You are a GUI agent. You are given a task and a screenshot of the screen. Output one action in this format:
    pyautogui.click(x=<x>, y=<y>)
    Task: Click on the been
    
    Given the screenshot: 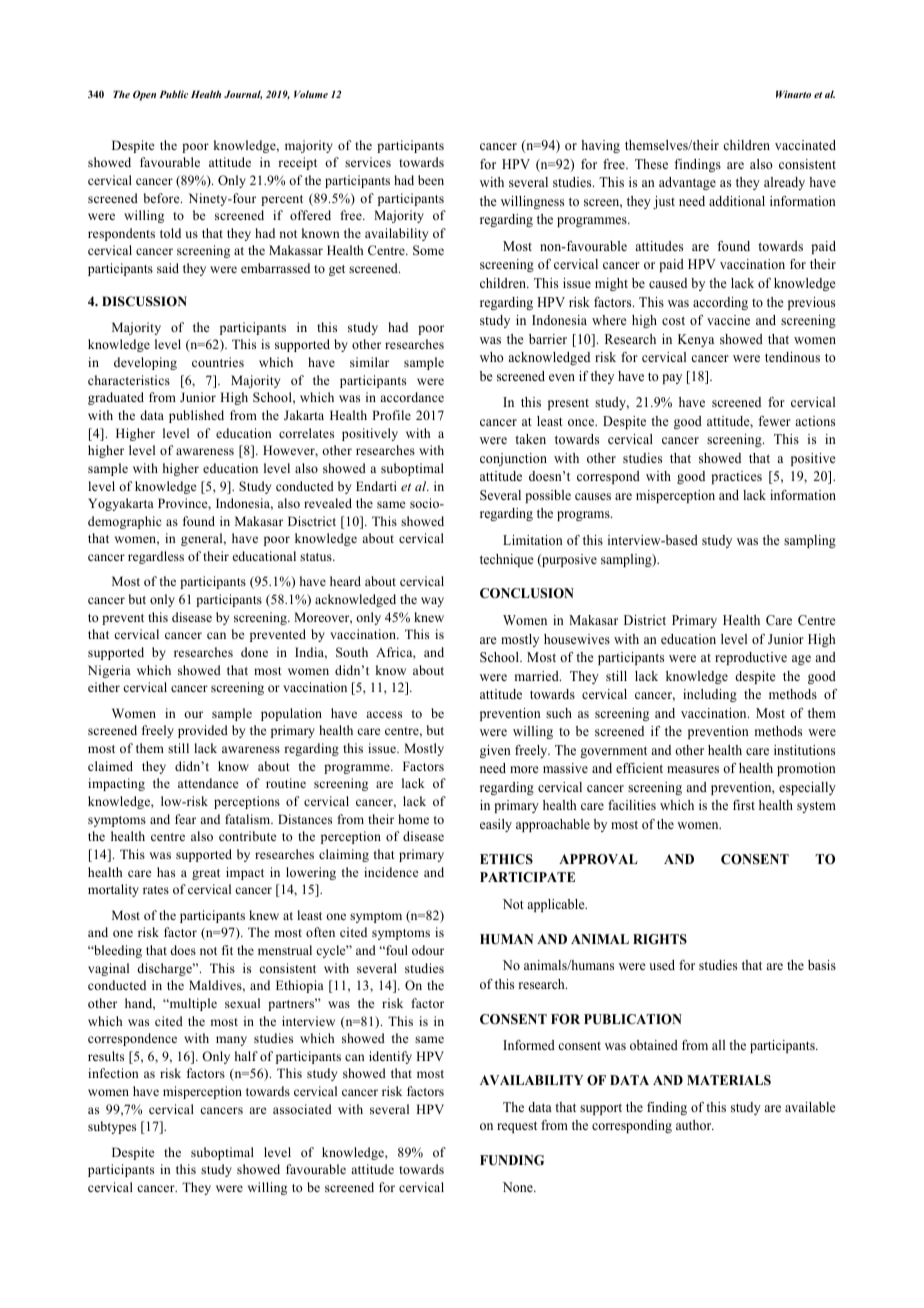 What is the action you would take?
    pyautogui.click(x=431, y=180)
